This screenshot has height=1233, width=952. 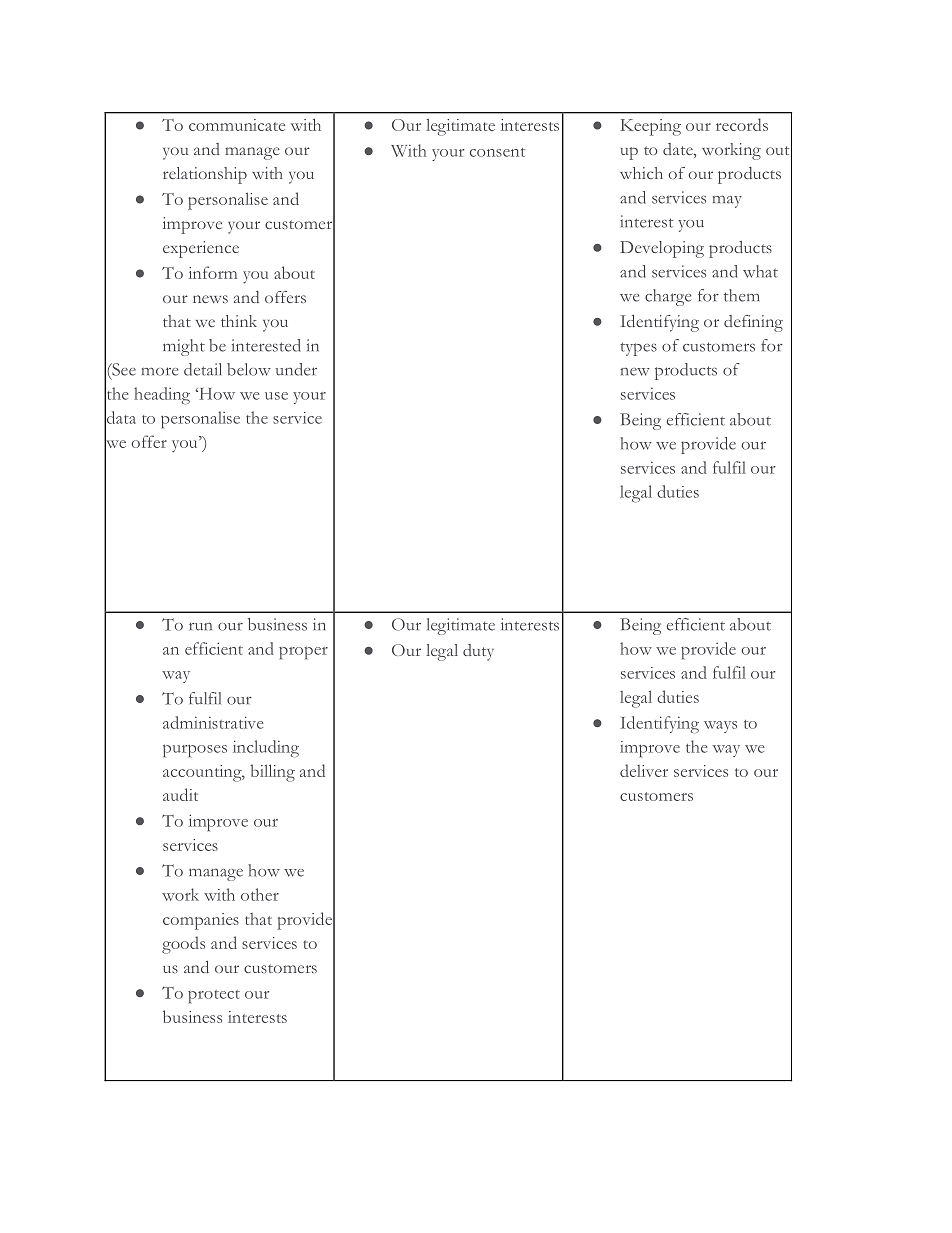 What do you see at coordinates (720, 727) in the screenshot?
I see `ways` at bounding box center [720, 727].
